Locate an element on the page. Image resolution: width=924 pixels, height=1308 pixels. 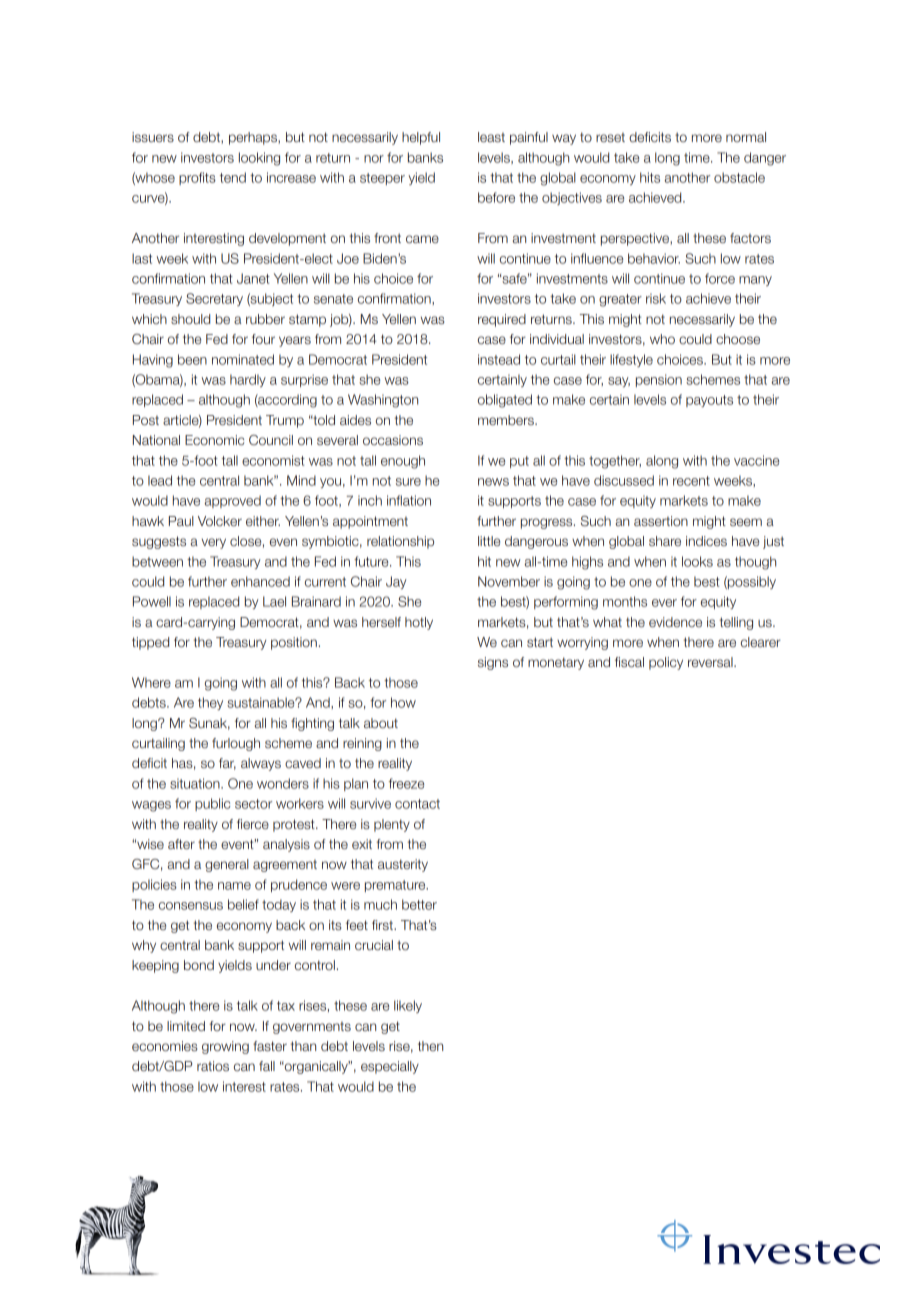
tend is located at coordinates (233, 177).
